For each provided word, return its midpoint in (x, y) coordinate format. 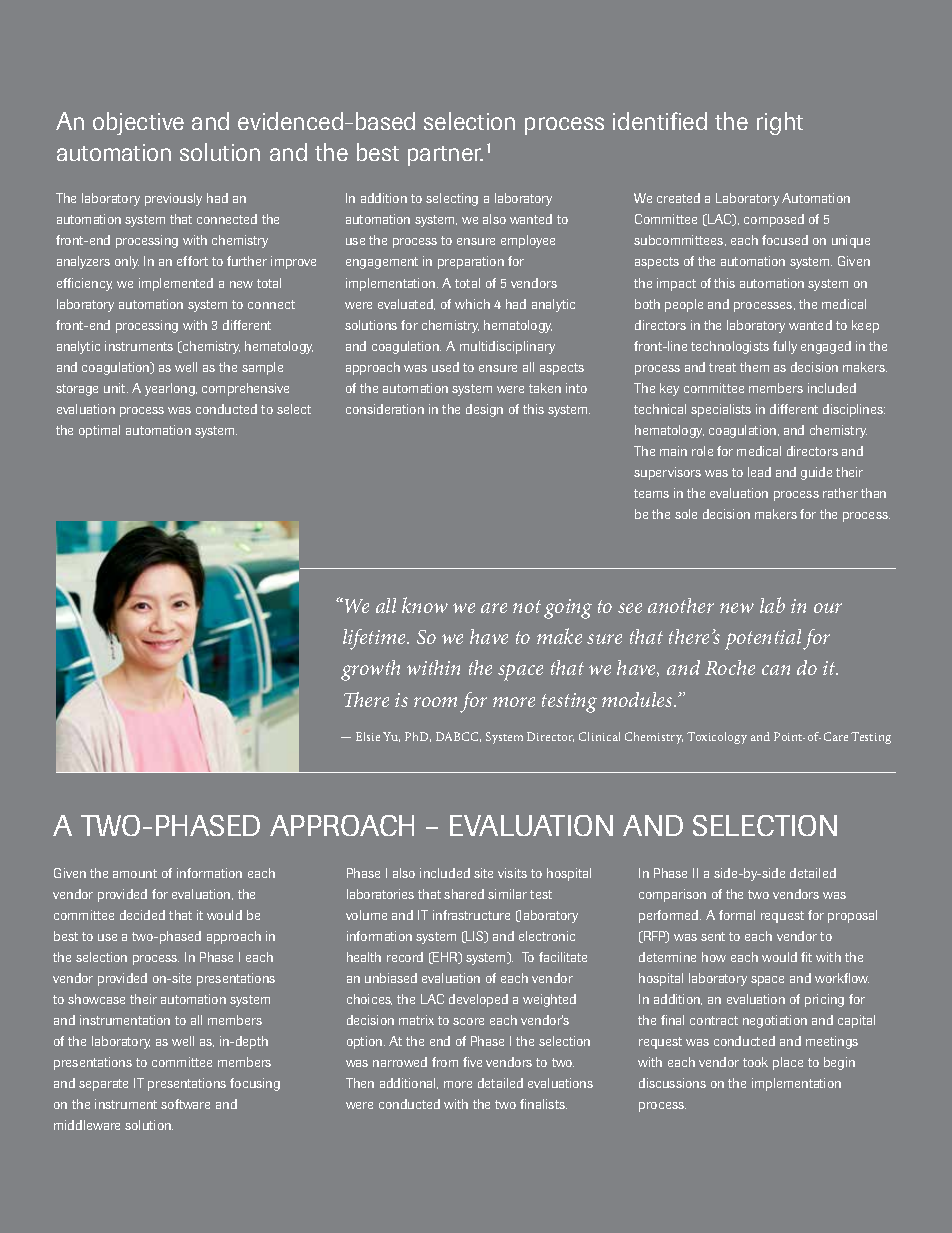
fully (785, 347)
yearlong (171, 389)
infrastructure (471, 915)
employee (528, 241)
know (425, 605)
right (780, 123)
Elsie (368, 736)
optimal (99, 431)
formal (737, 915)
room (435, 702)
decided (142, 915)
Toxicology (717, 738)
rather (840, 493)
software (185, 1104)
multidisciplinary (507, 347)
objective (138, 123)
